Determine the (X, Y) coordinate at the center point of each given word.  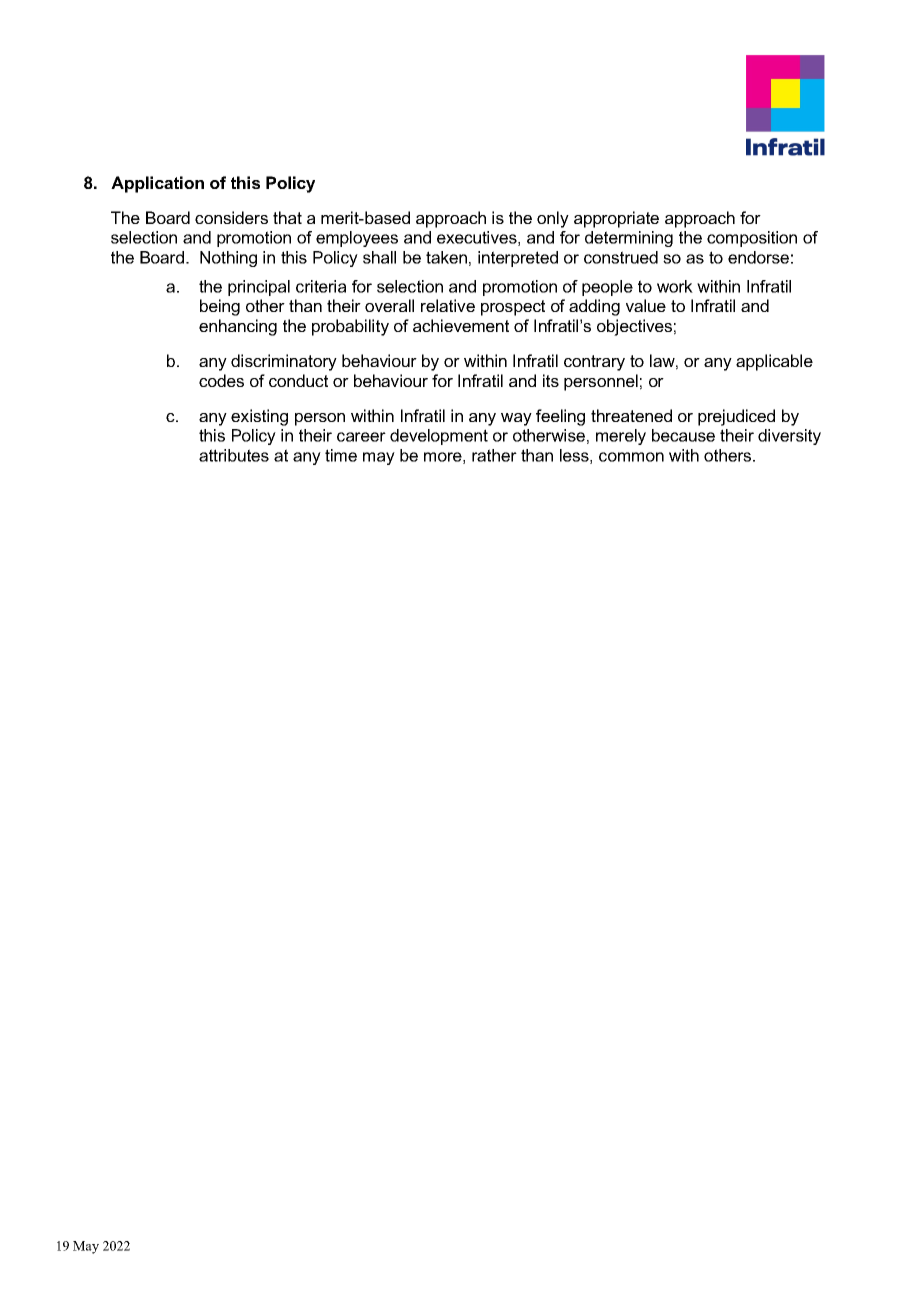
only (553, 219)
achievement (461, 325)
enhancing (238, 327)
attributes (234, 455)
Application (157, 184)
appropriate (616, 219)
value (646, 305)
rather (494, 455)
